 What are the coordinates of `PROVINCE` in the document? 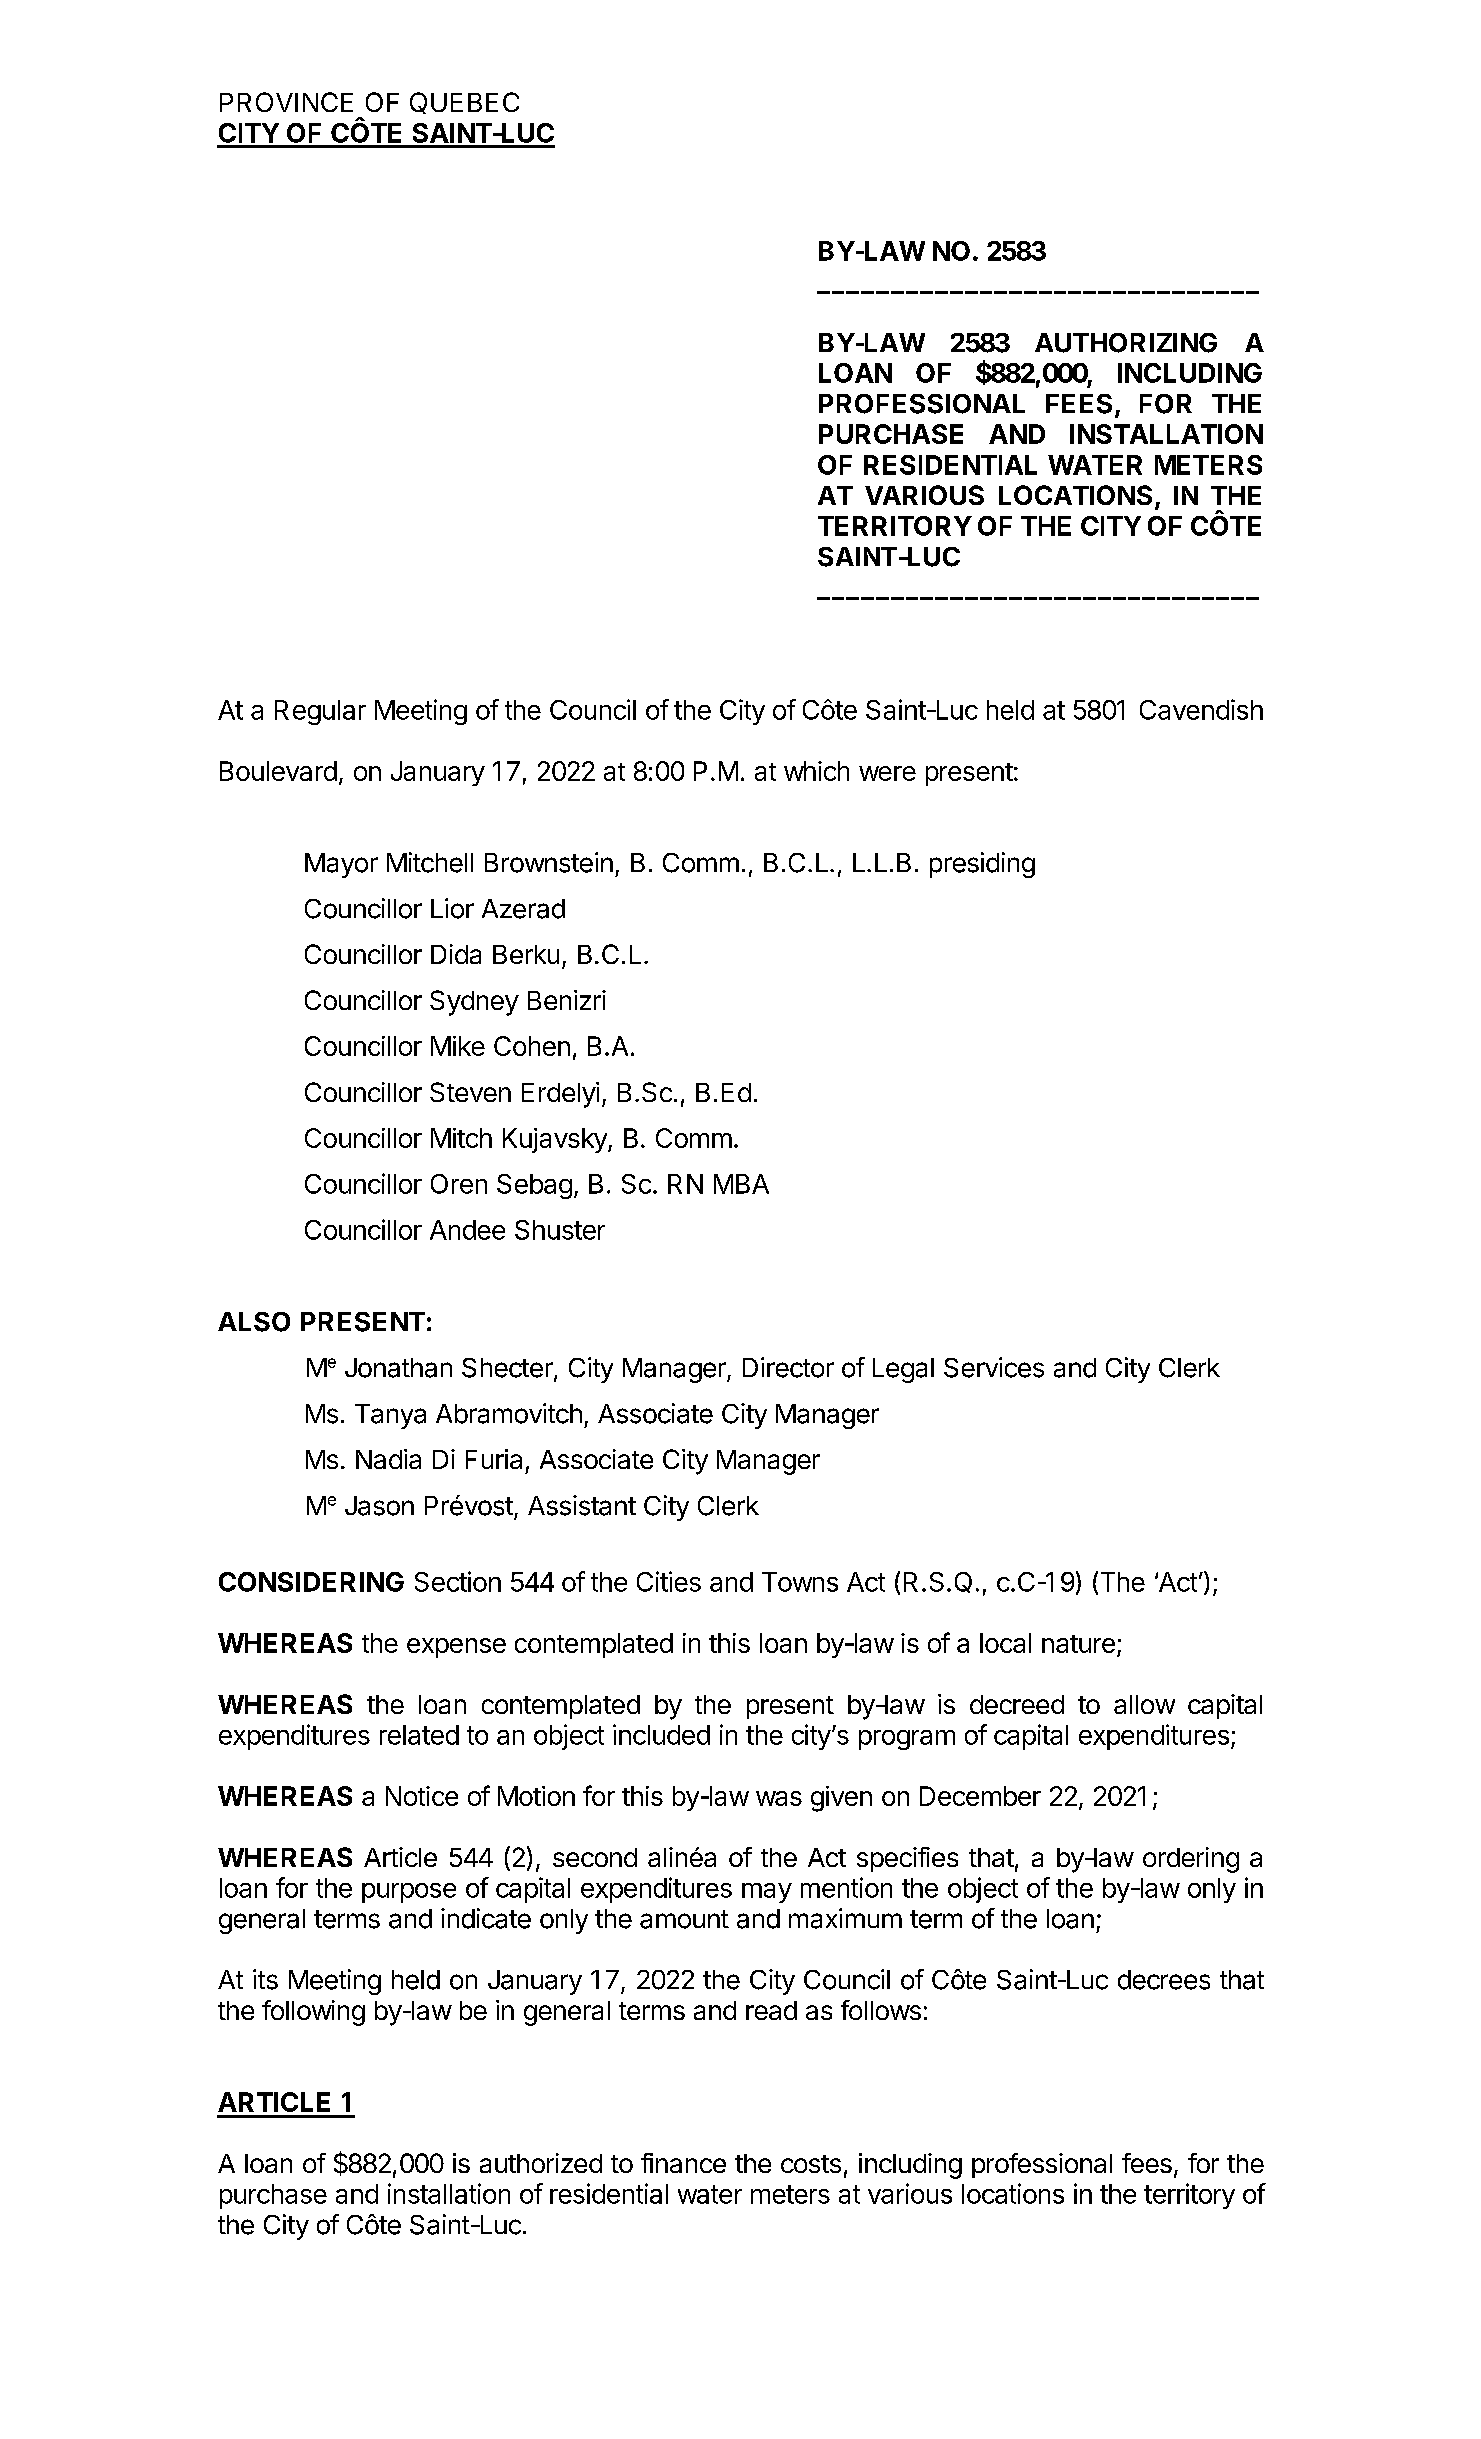 It's located at (286, 102).
